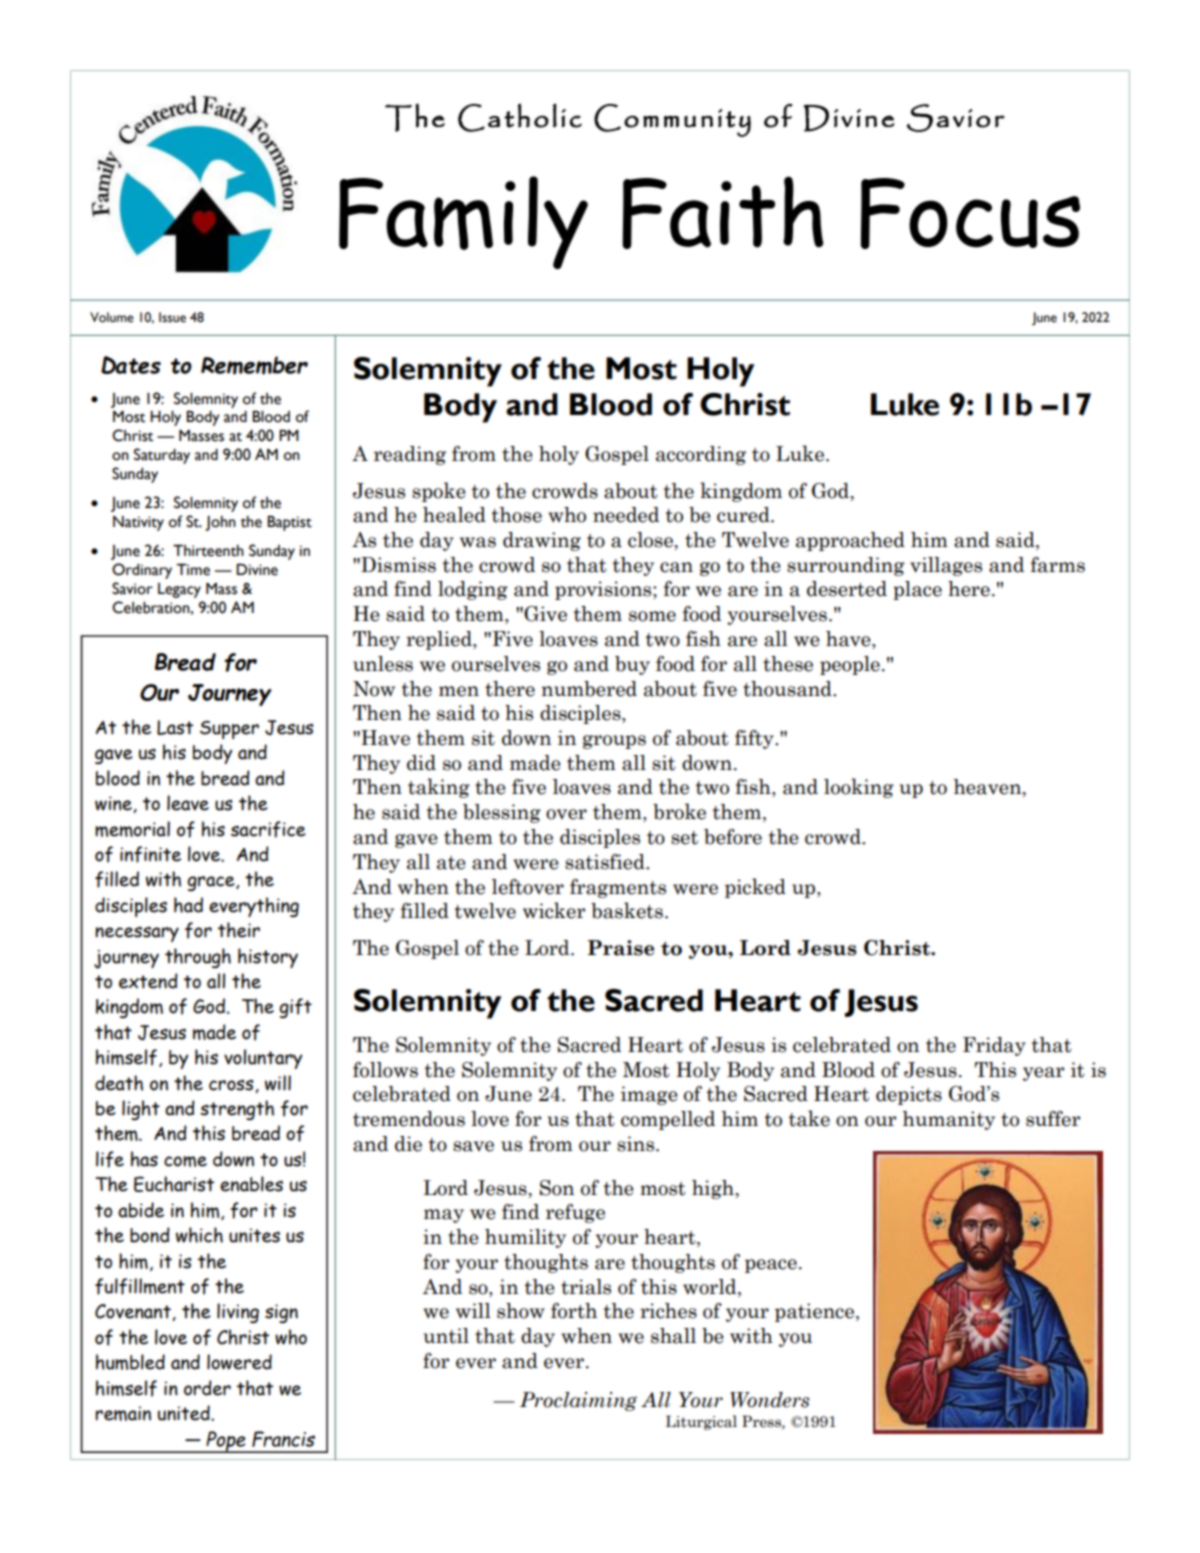 This screenshot has height=1553, width=1200. What do you see at coordinates (172, 317) in the screenshot?
I see `Issue` at bounding box center [172, 317].
